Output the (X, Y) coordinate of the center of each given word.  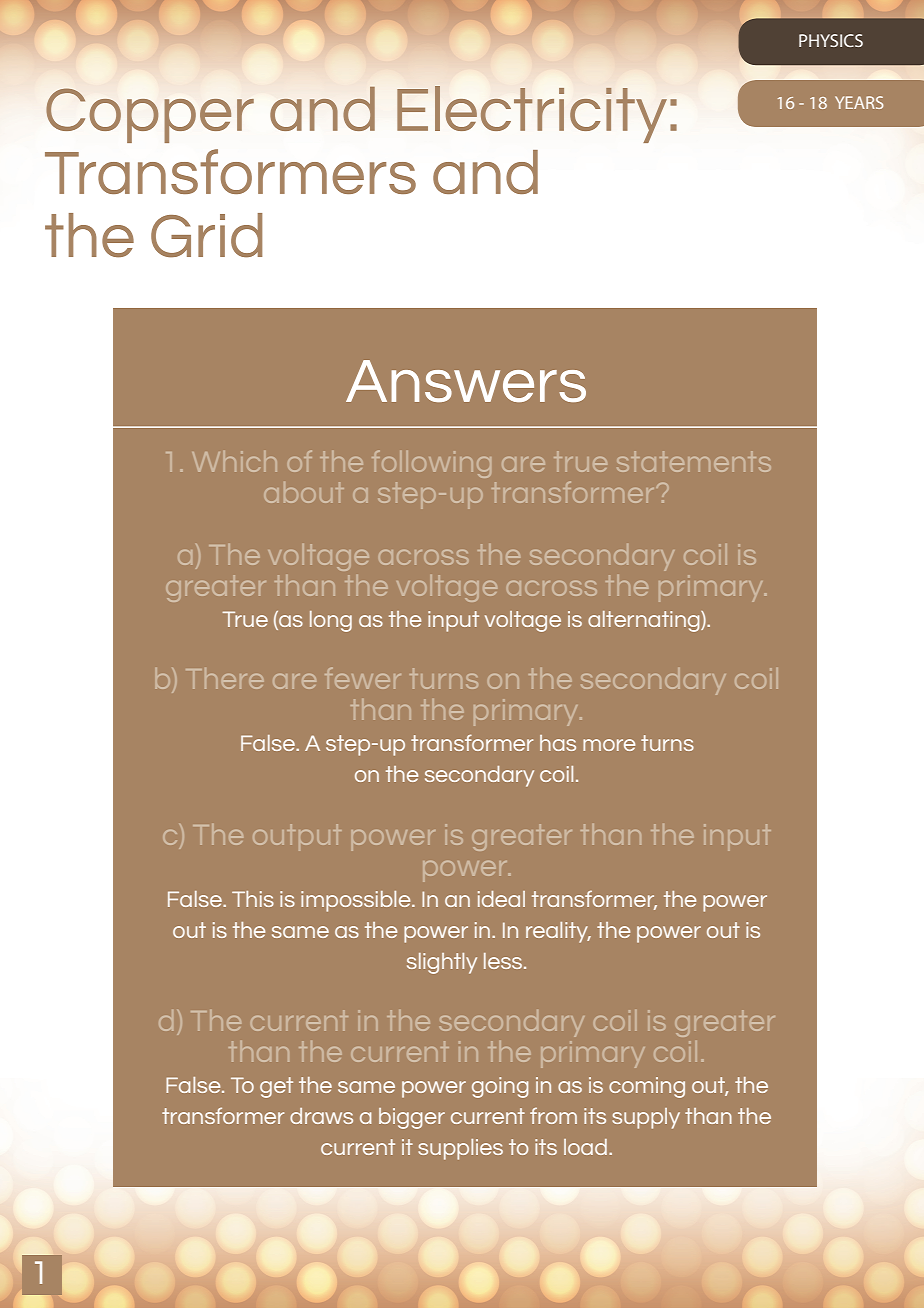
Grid (206, 235)
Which (235, 461)
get (276, 1087)
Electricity (532, 114)
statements (694, 461)
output (297, 837)
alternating (645, 621)
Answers (466, 381)
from (553, 1115)
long (331, 621)
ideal (501, 899)
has (558, 743)
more (609, 745)
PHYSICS (831, 40)
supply (646, 1118)
